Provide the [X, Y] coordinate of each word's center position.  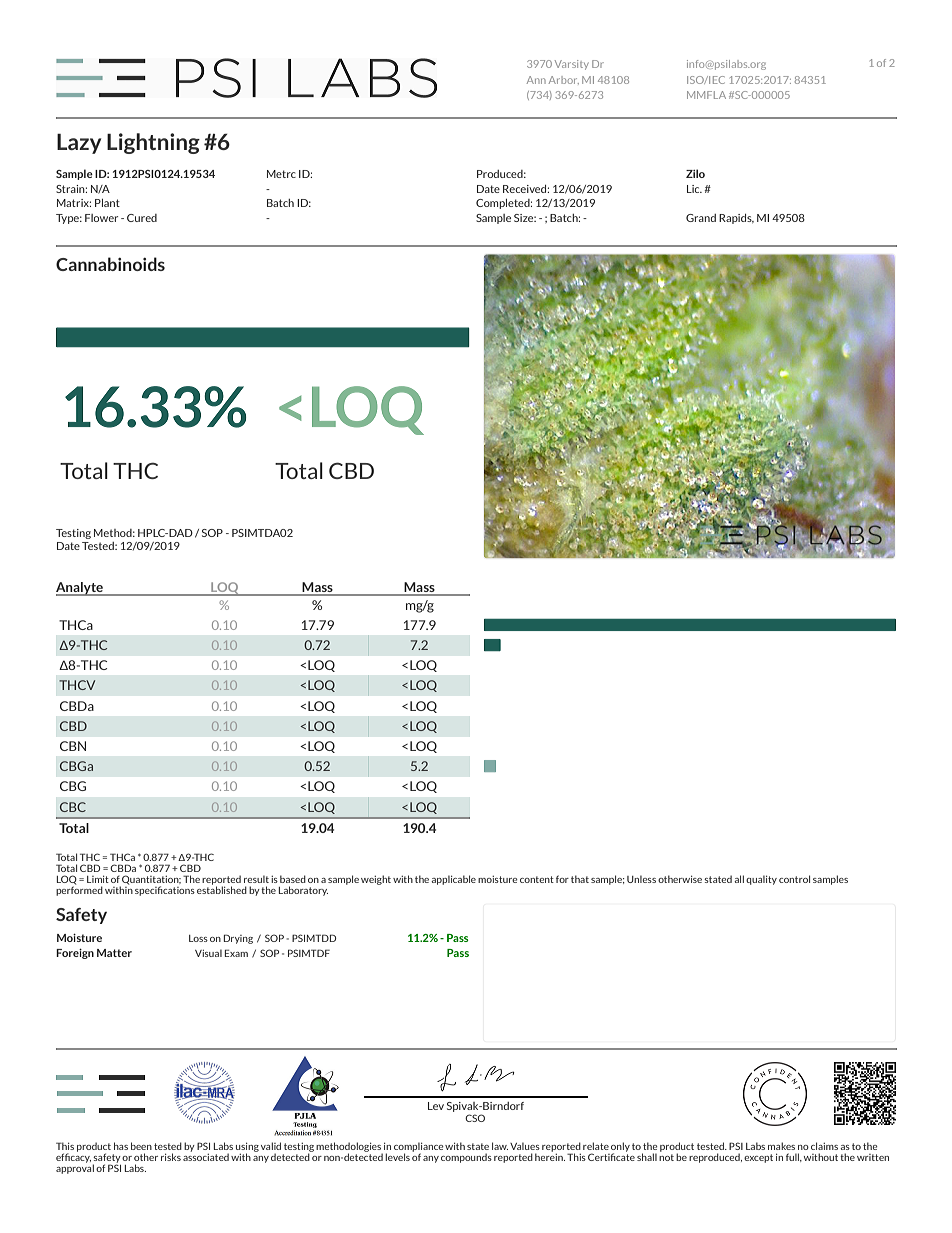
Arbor [564, 80]
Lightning [153, 143]
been [141, 1146]
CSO [475, 1118]
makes [781, 1146]
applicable [453, 880]
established [222, 889]
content [537, 879]
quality [761, 880]
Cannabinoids [110, 264]
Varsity [571, 65]
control [794, 879]
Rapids [736, 219]
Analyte [80, 589]
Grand [701, 218]
